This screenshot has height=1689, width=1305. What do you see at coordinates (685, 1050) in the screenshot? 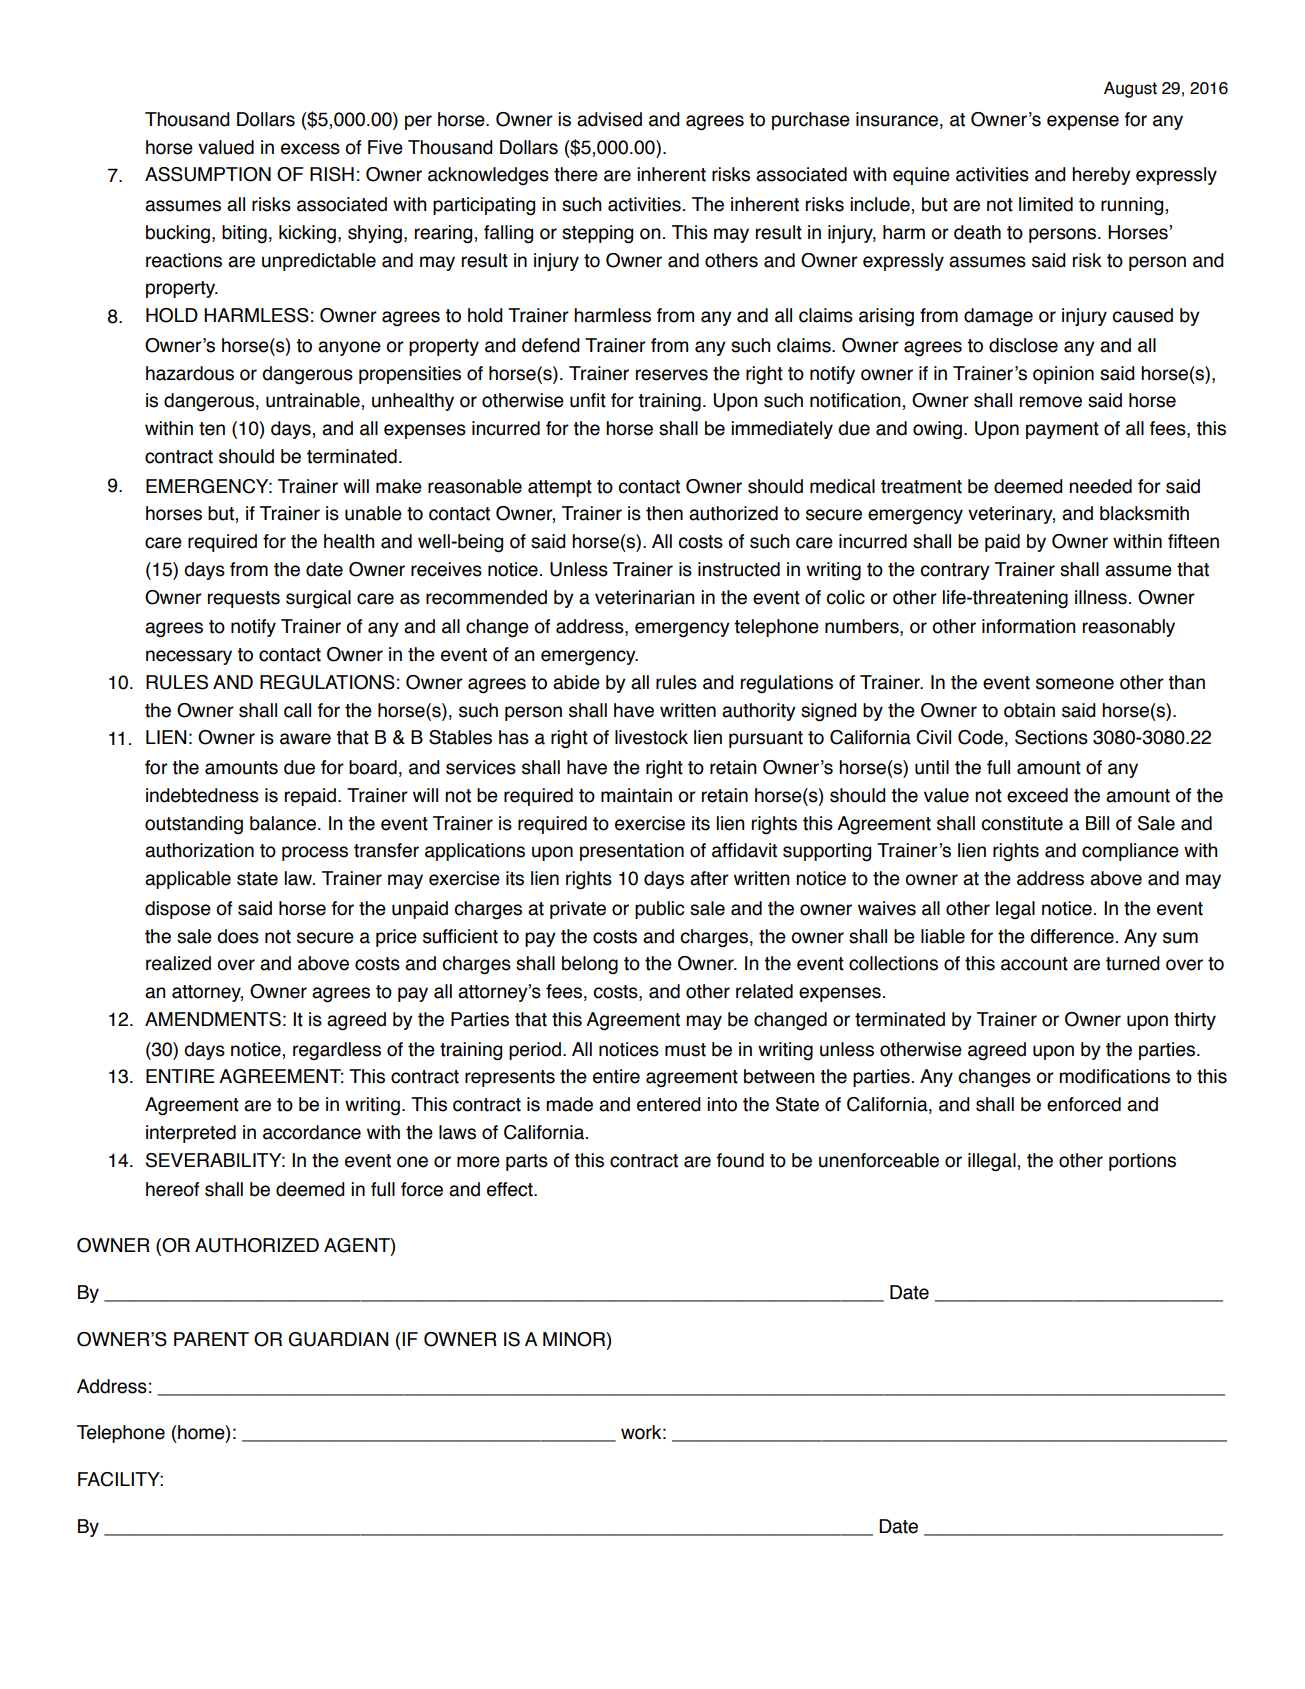
I see `must` at bounding box center [685, 1050].
